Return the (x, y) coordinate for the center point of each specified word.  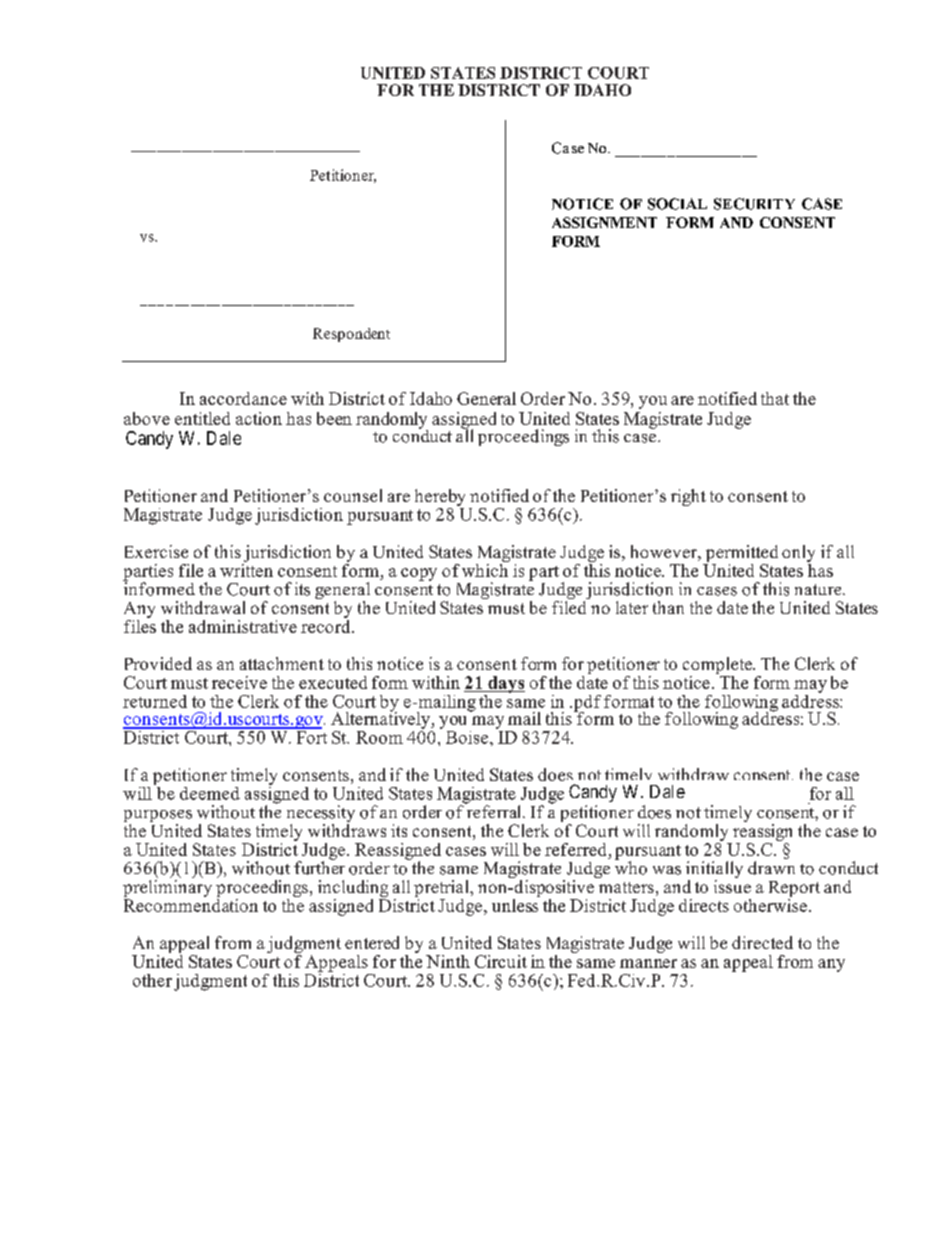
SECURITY (754, 204)
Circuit (501, 961)
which (485, 569)
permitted (742, 553)
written (246, 569)
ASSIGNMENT (604, 222)
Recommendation (191, 904)
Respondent (351, 335)
